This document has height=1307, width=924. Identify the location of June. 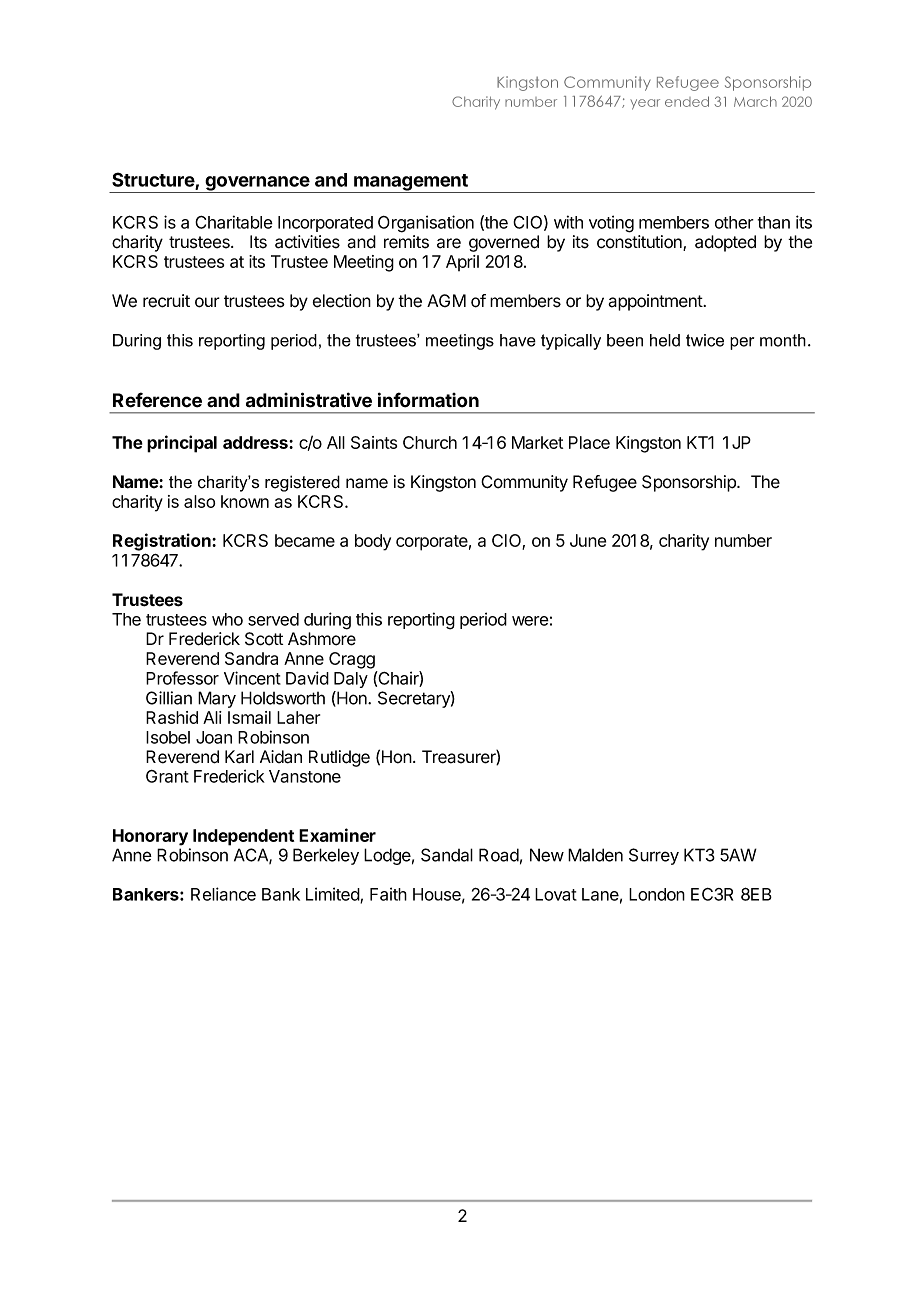
(588, 540).
